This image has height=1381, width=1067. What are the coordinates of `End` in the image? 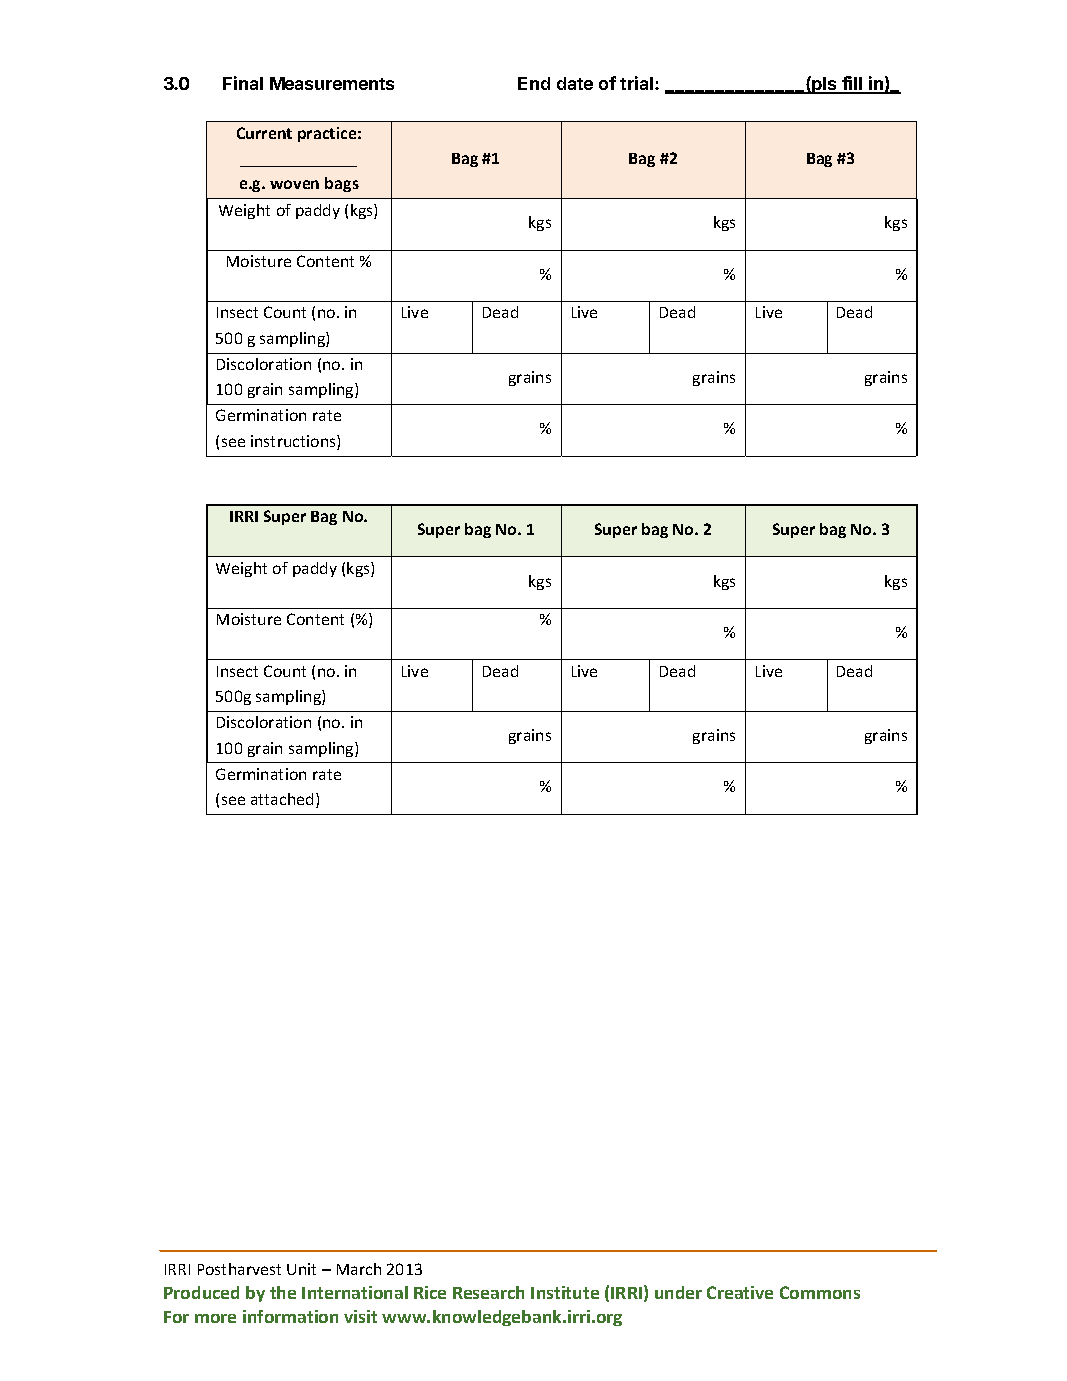 It's located at (534, 83).
